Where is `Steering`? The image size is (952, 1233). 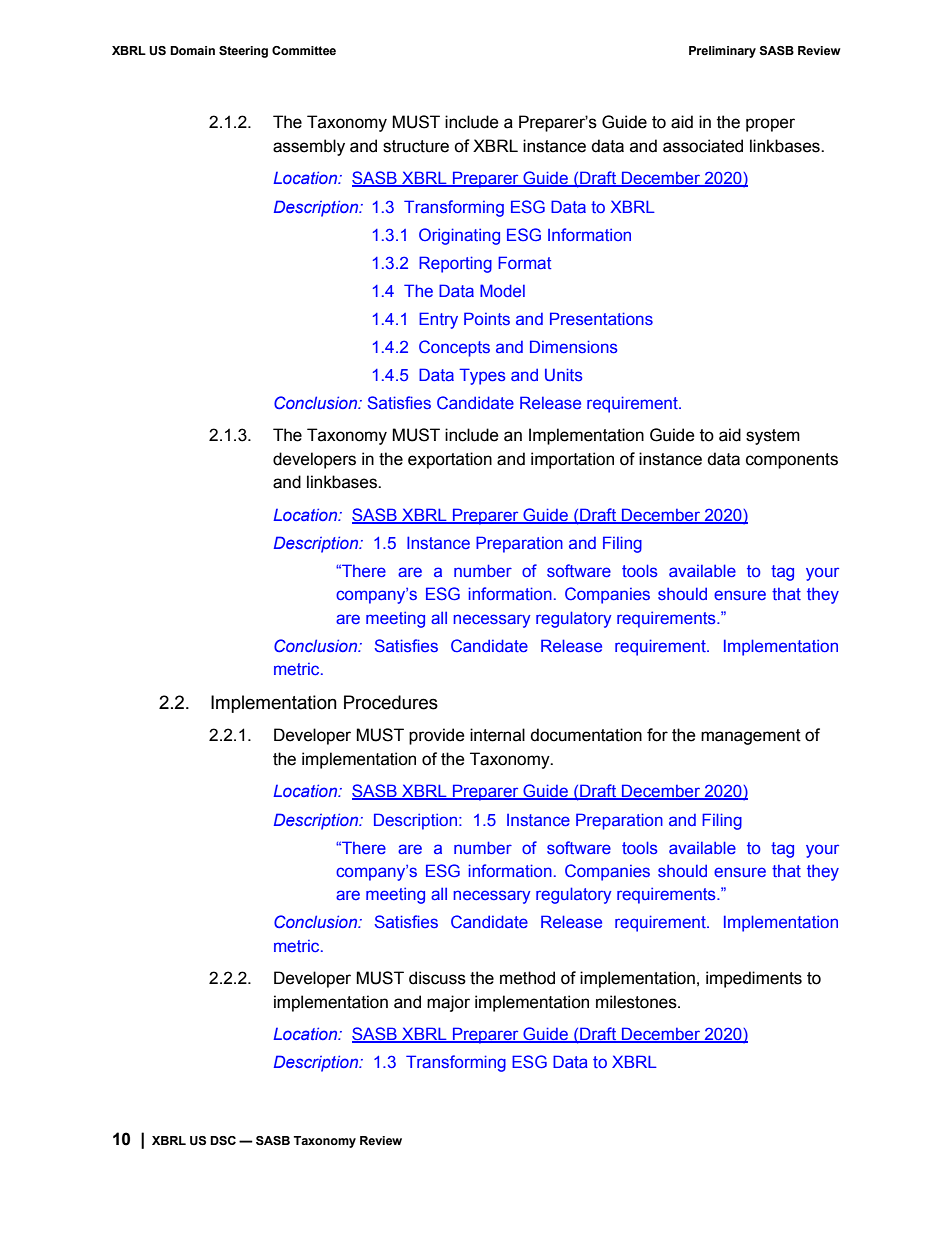
Steering is located at coordinates (243, 52).
